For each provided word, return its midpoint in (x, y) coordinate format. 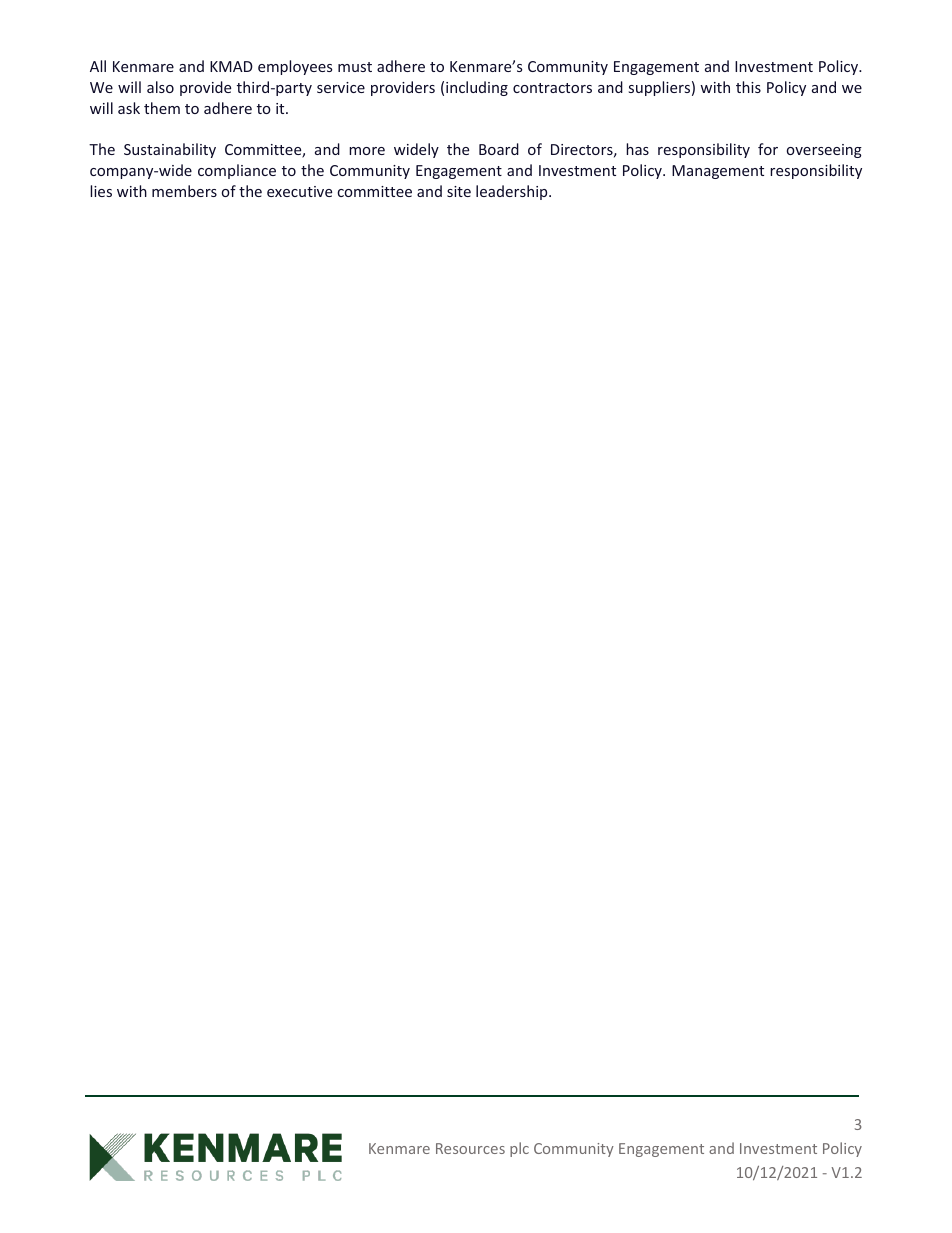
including (477, 88)
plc (519, 1149)
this (748, 87)
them (162, 108)
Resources (470, 1148)
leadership (513, 192)
